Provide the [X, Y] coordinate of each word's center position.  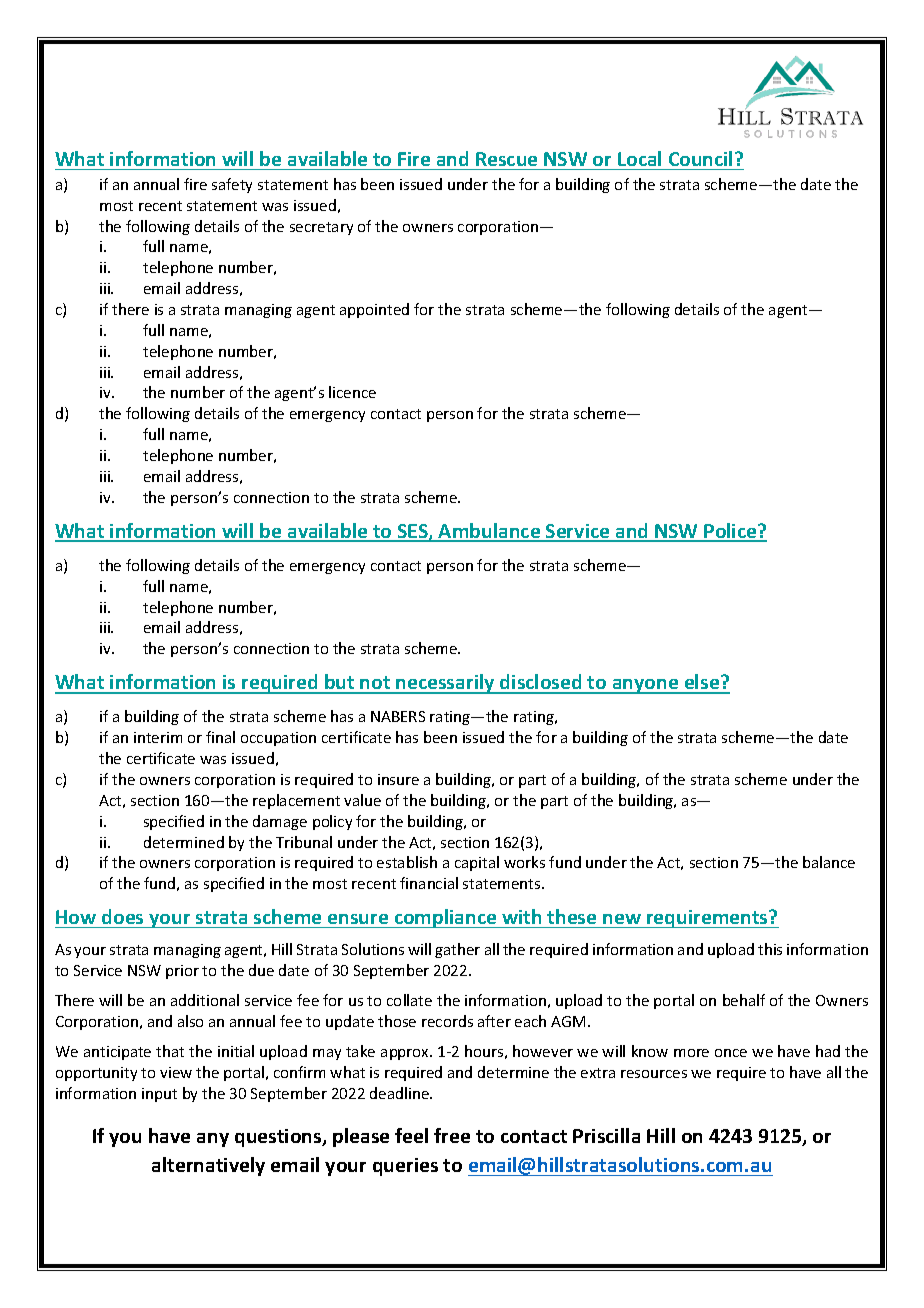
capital [477, 863]
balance [829, 862]
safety [232, 185]
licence [352, 392]
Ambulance [490, 532]
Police [731, 532]
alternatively [208, 1166]
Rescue [506, 159]
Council [700, 158]
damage [280, 822]
